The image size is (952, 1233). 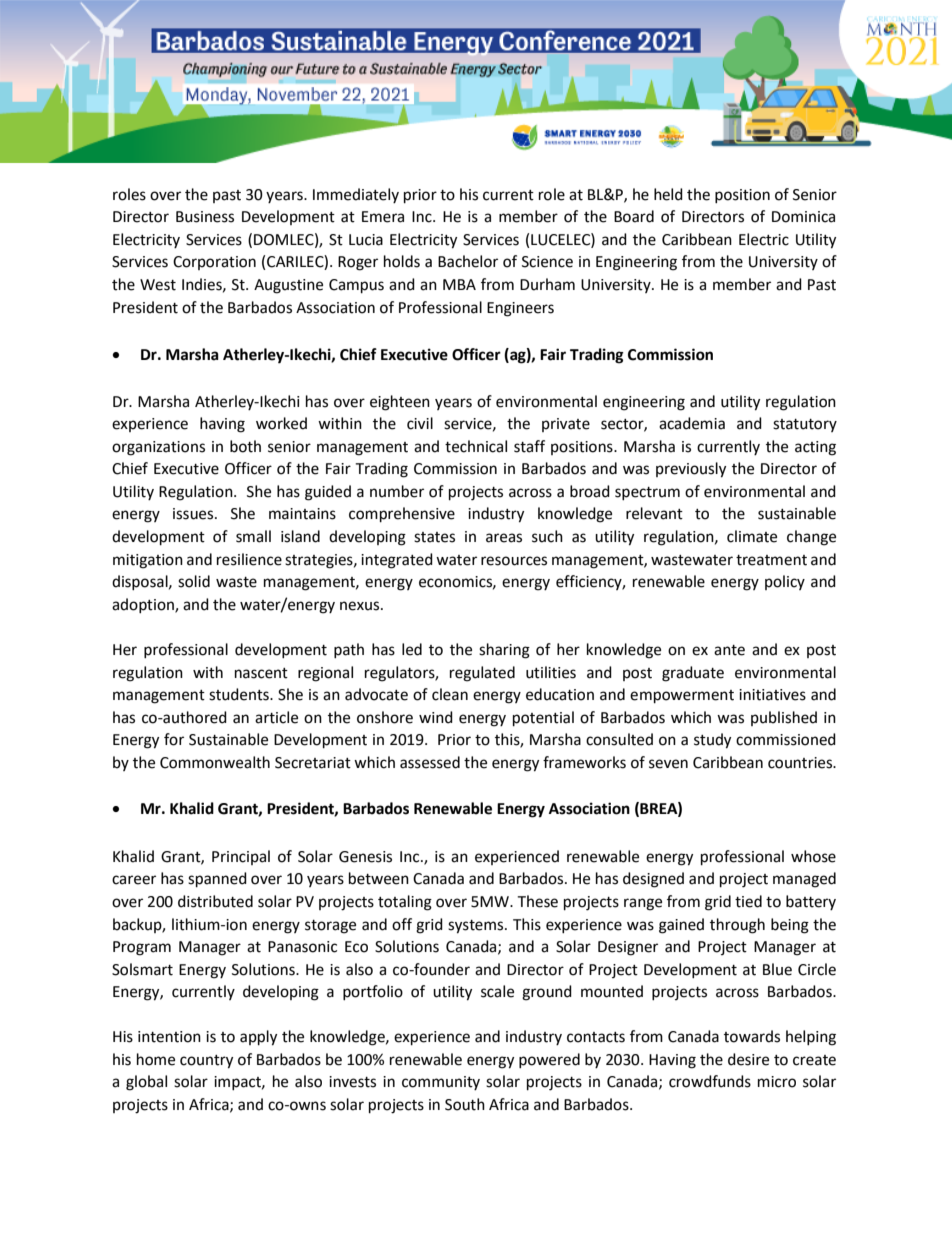 I want to click on community, so click(x=441, y=1083).
